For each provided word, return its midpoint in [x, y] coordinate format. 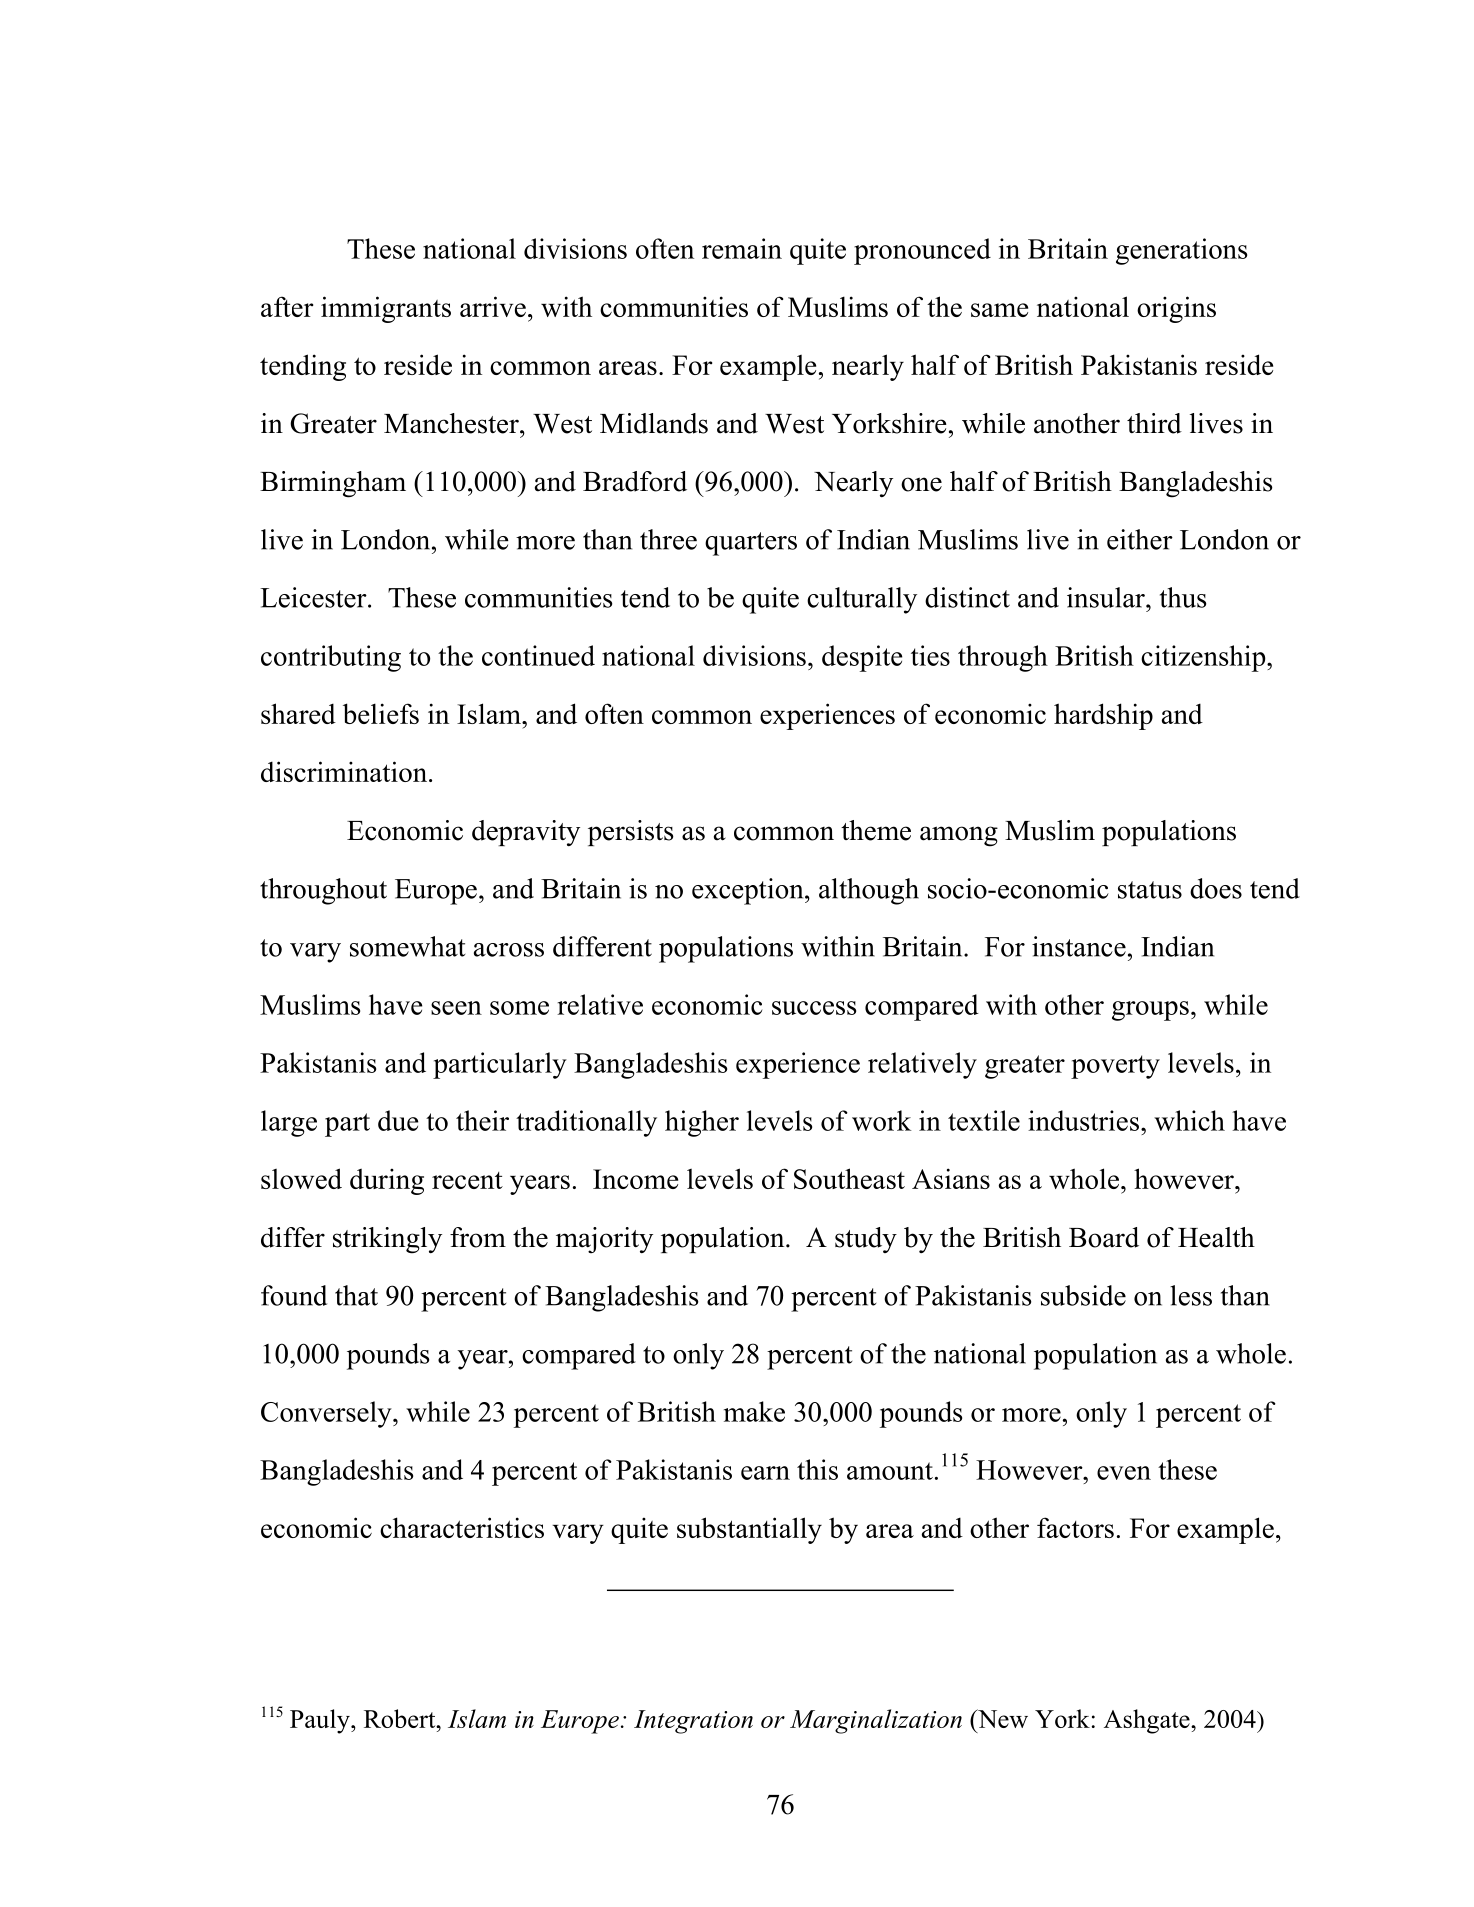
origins [1176, 309]
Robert [401, 1718]
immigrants [386, 309]
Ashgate [1148, 1721]
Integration [693, 1722]
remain [742, 248]
